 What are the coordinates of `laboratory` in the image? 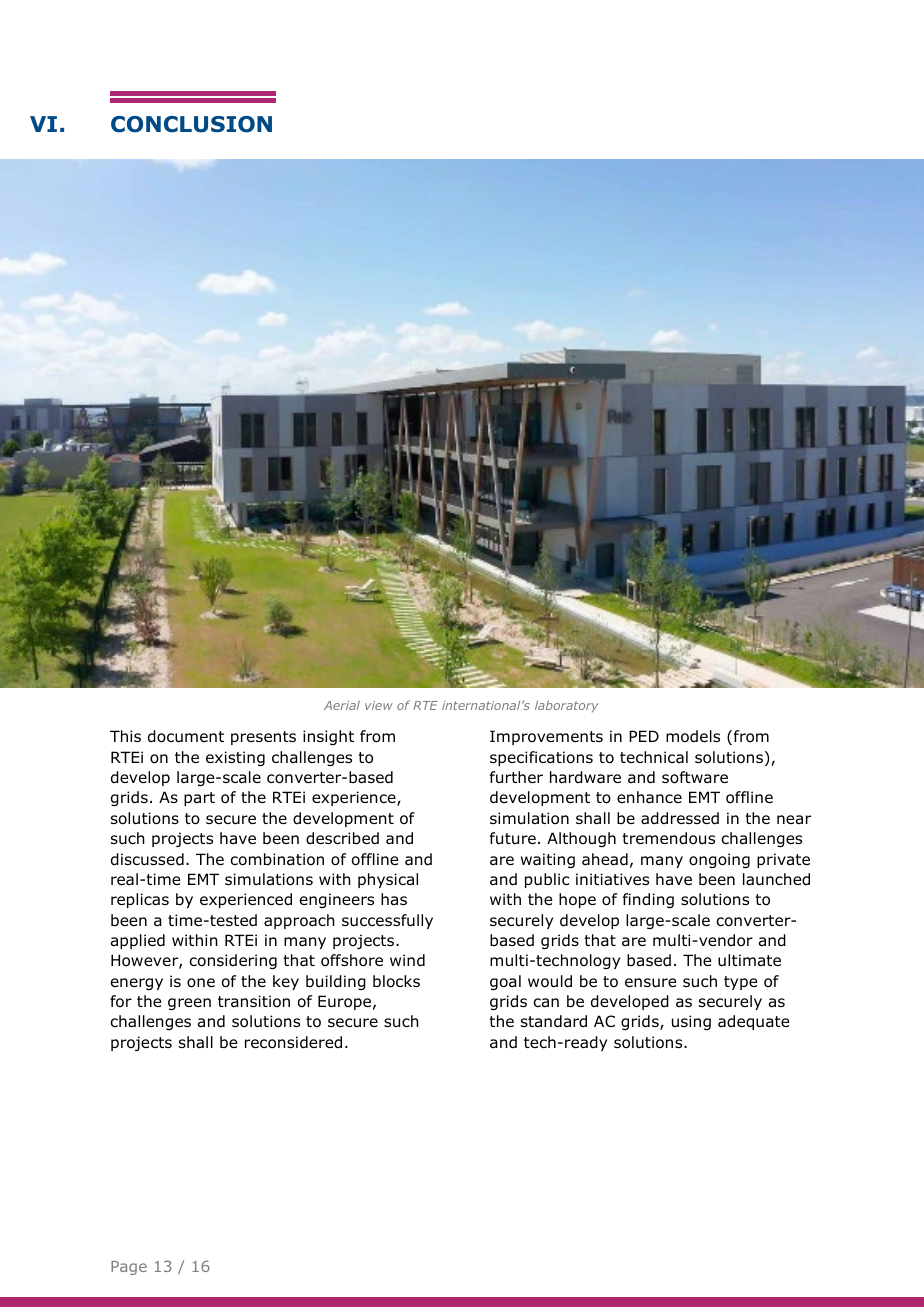 It's located at (566, 706).
